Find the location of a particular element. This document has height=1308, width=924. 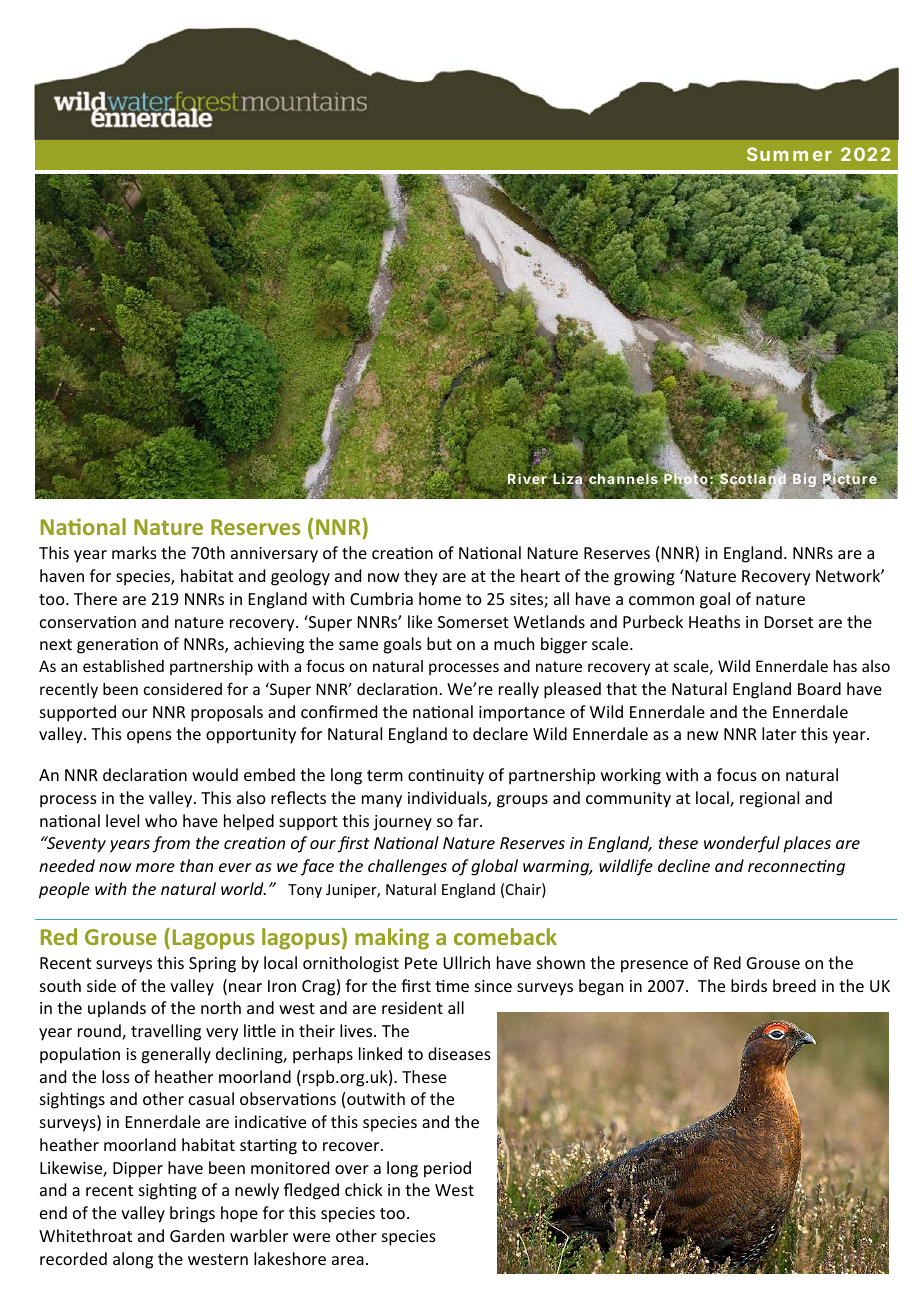

channels is located at coordinates (624, 479).
